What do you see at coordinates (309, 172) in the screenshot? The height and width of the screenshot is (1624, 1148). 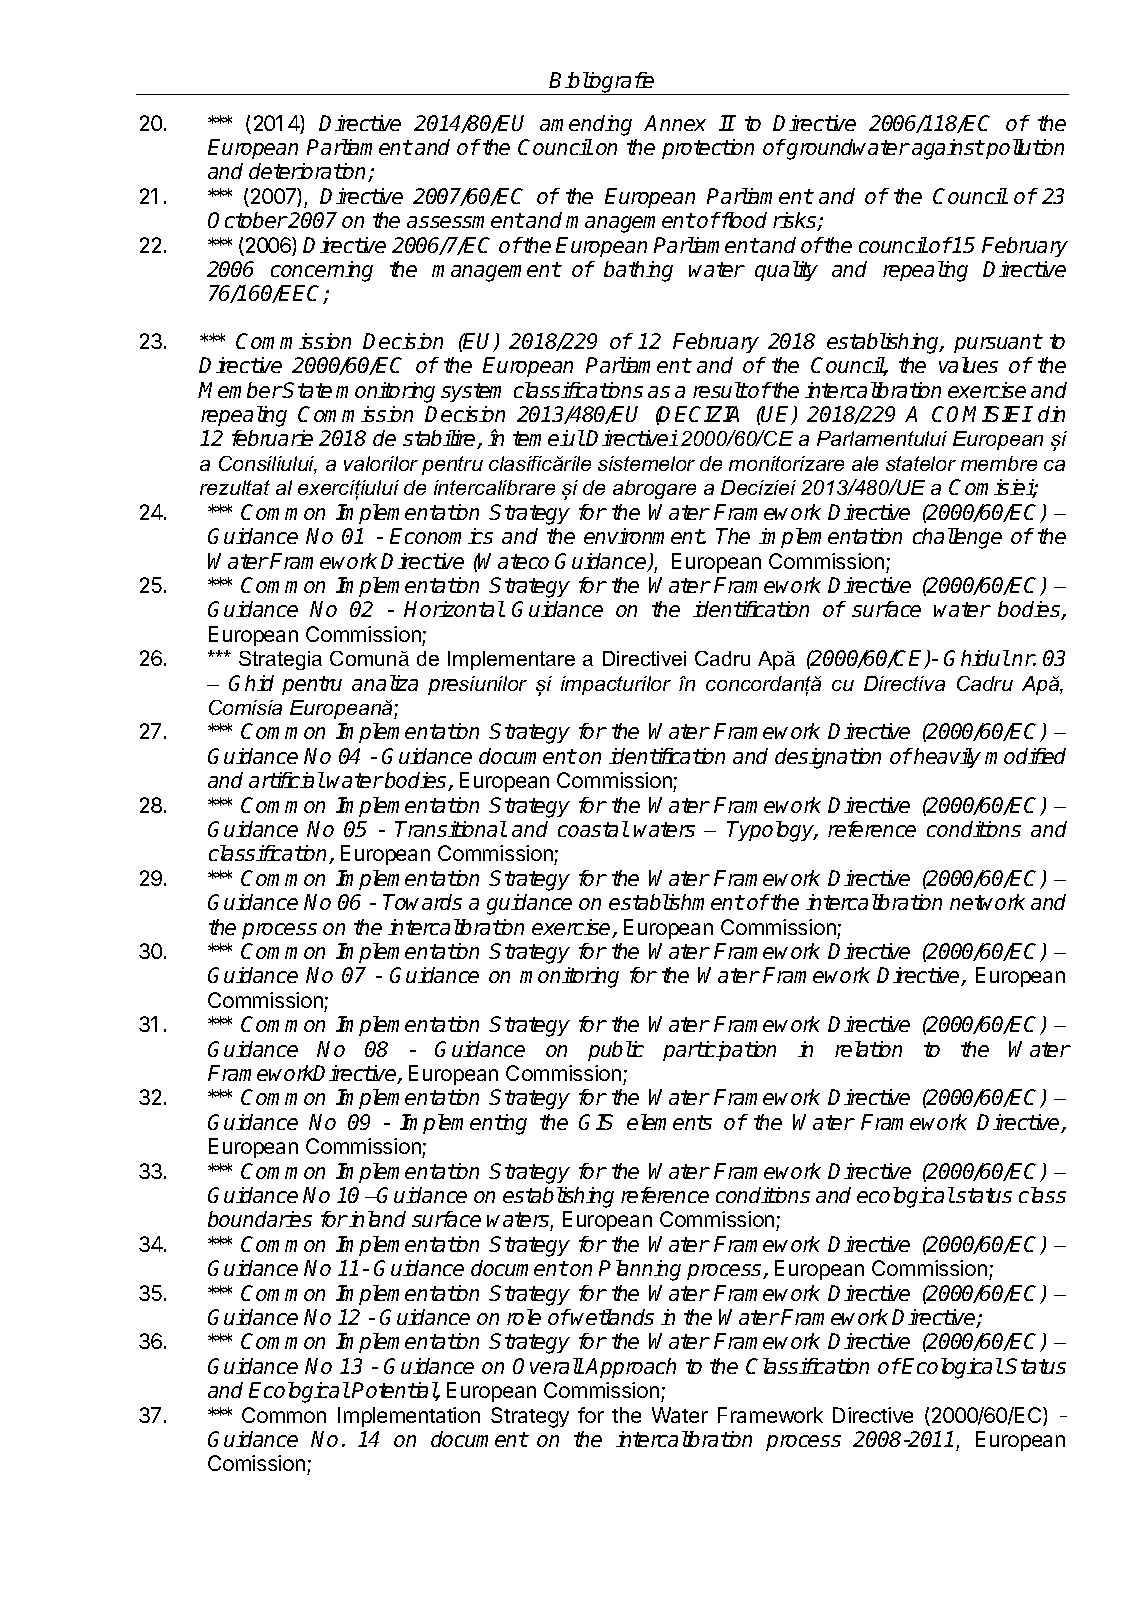 I see `deterioration` at bounding box center [309, 172].
